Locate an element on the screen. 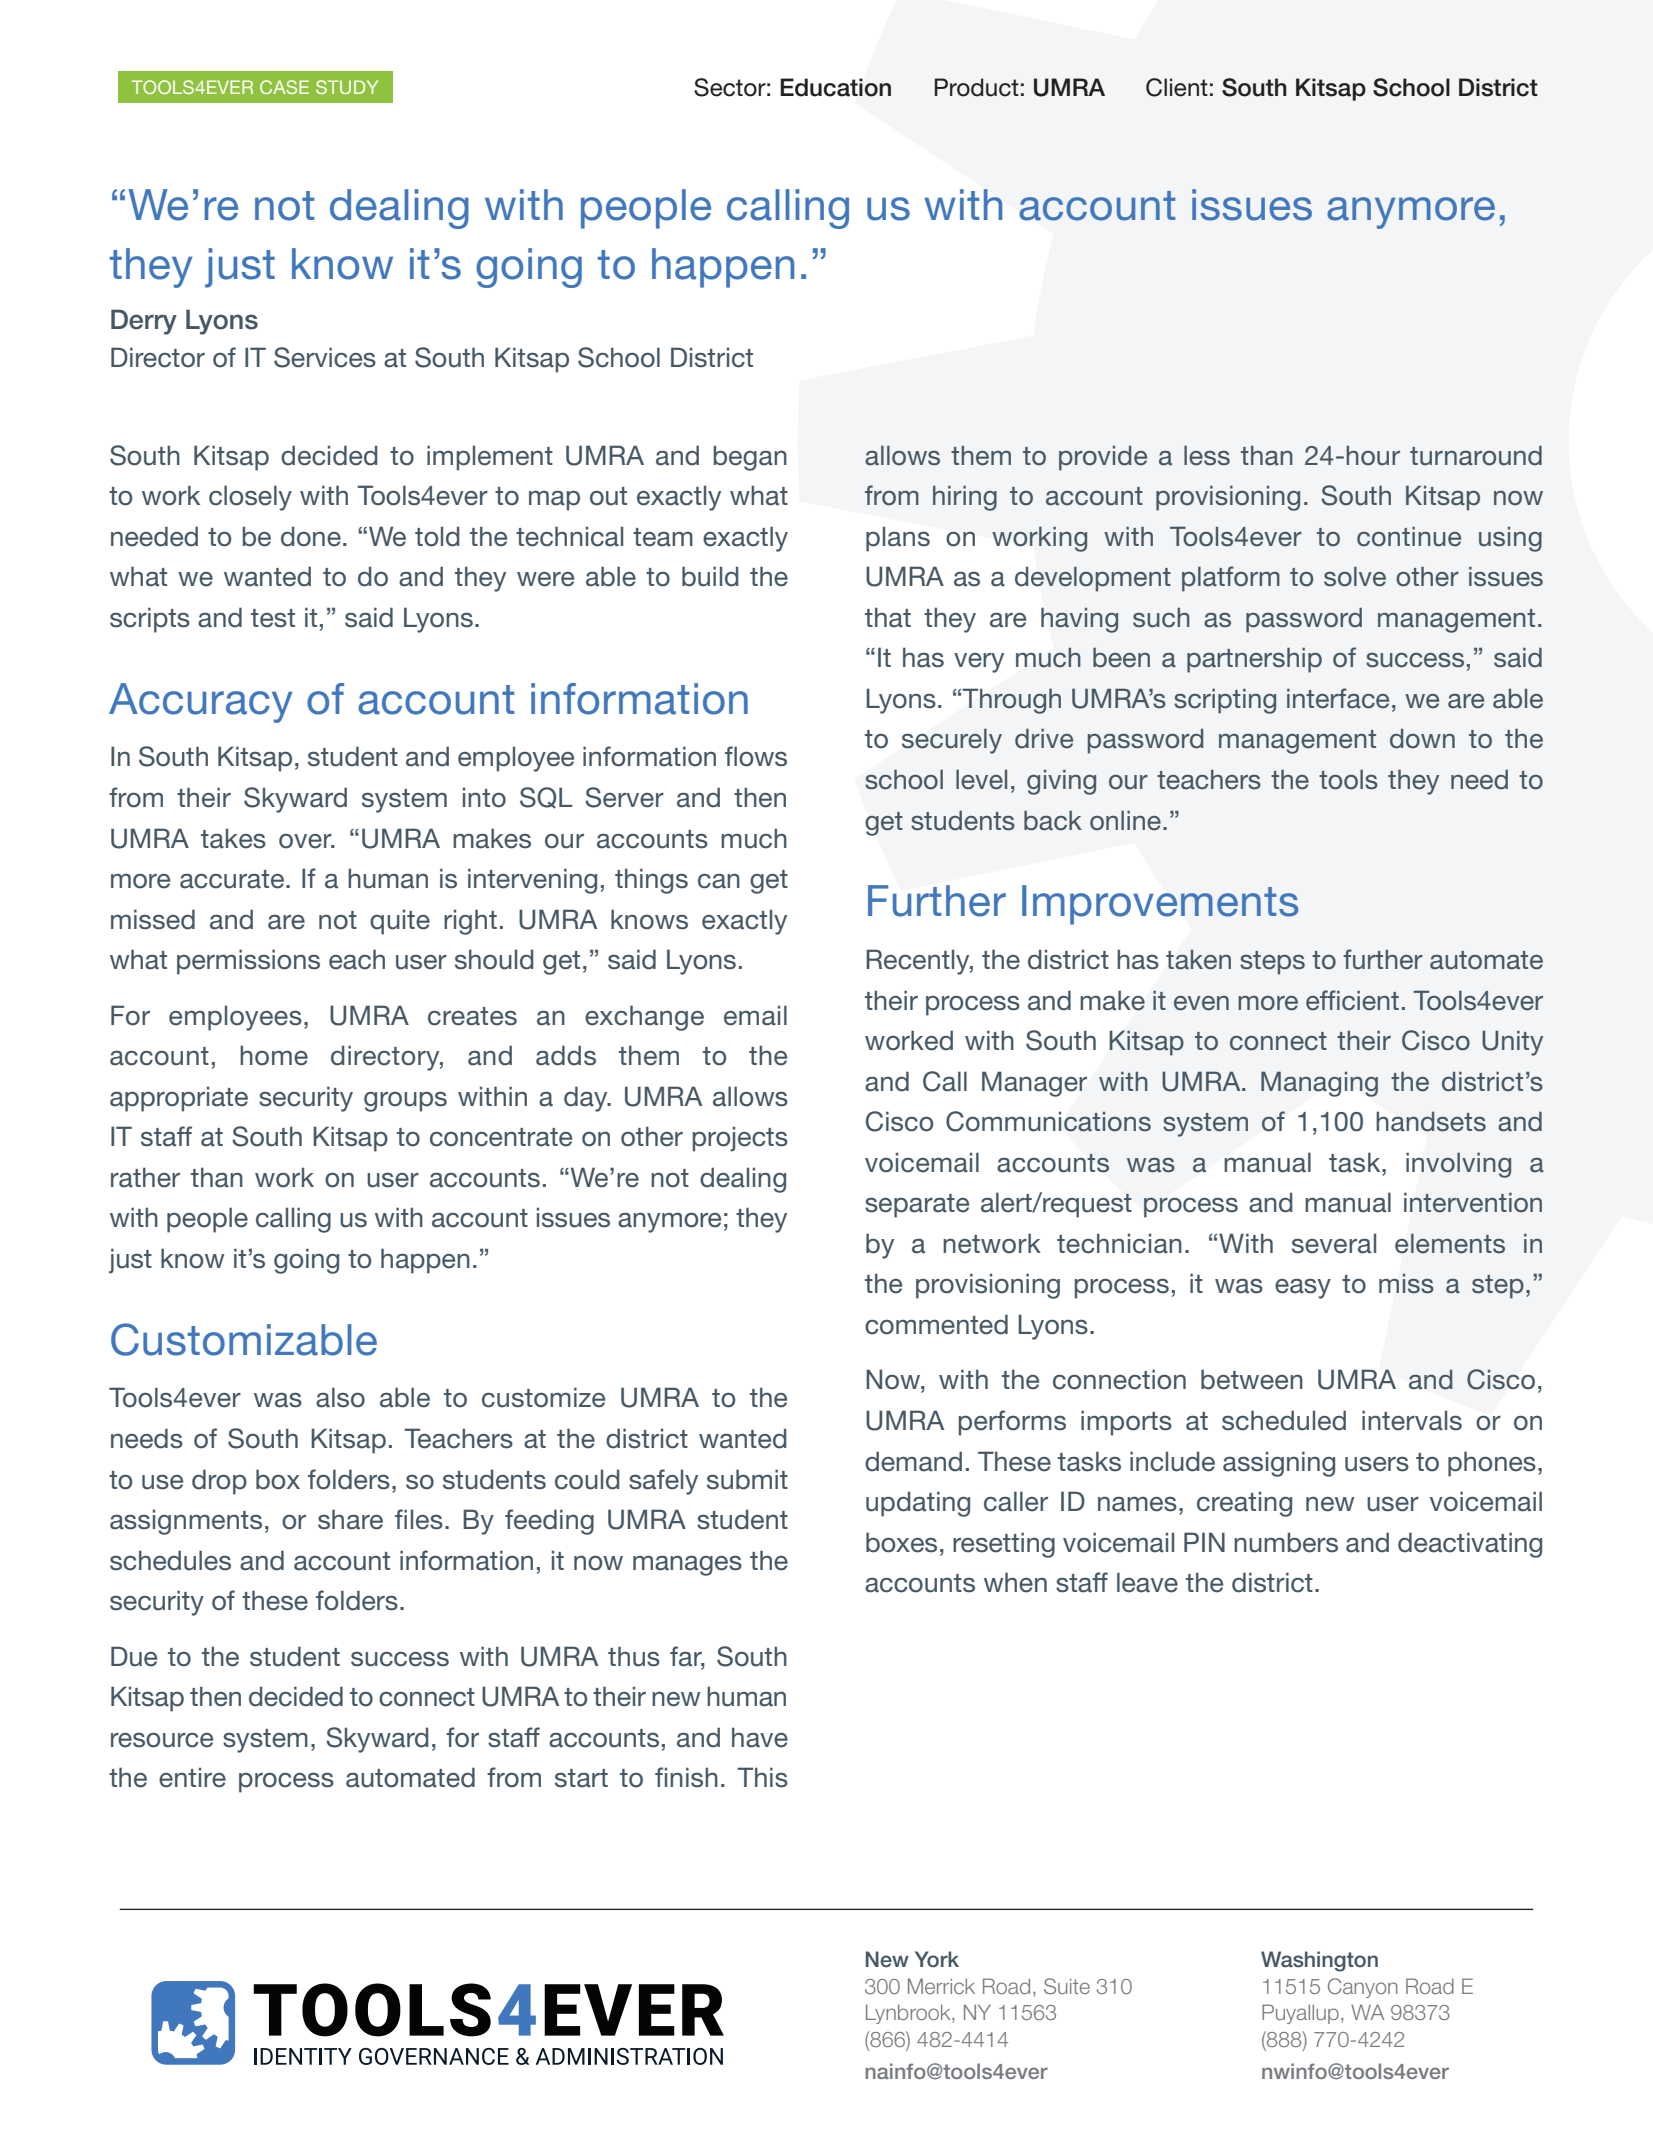 The width and height of the screenshot is (1653, 2139). CASE is located at coordinates (284, 87).
